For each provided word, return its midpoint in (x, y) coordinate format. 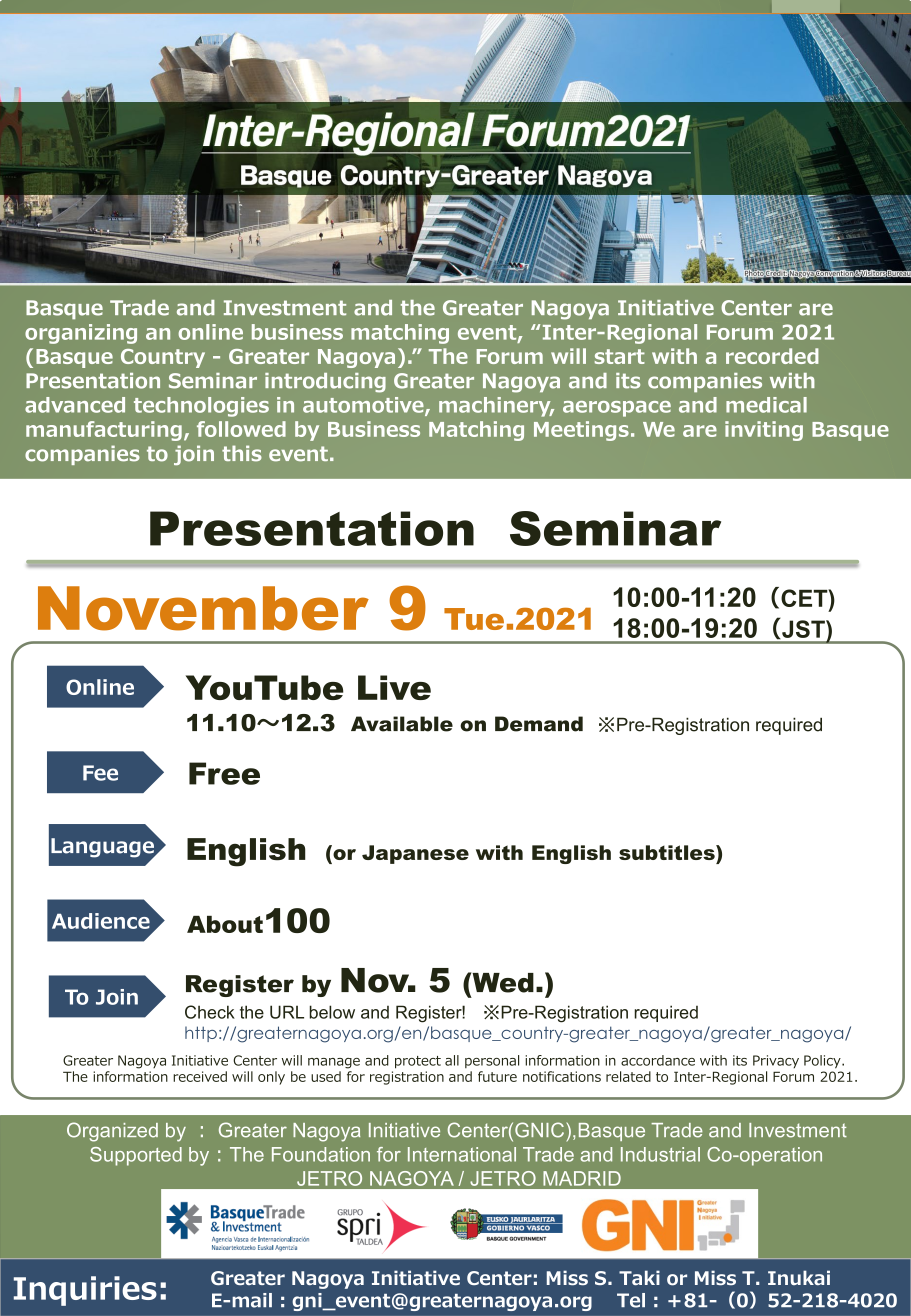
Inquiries (85, 1291)
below (332, 1012)
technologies (201, 407)
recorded (772, 356)
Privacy (776, 1061)
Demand (539, 724)
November (203, 608)
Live (394, 687)
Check (210, 1012)
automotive (364, 406)
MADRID (582, 1178)
